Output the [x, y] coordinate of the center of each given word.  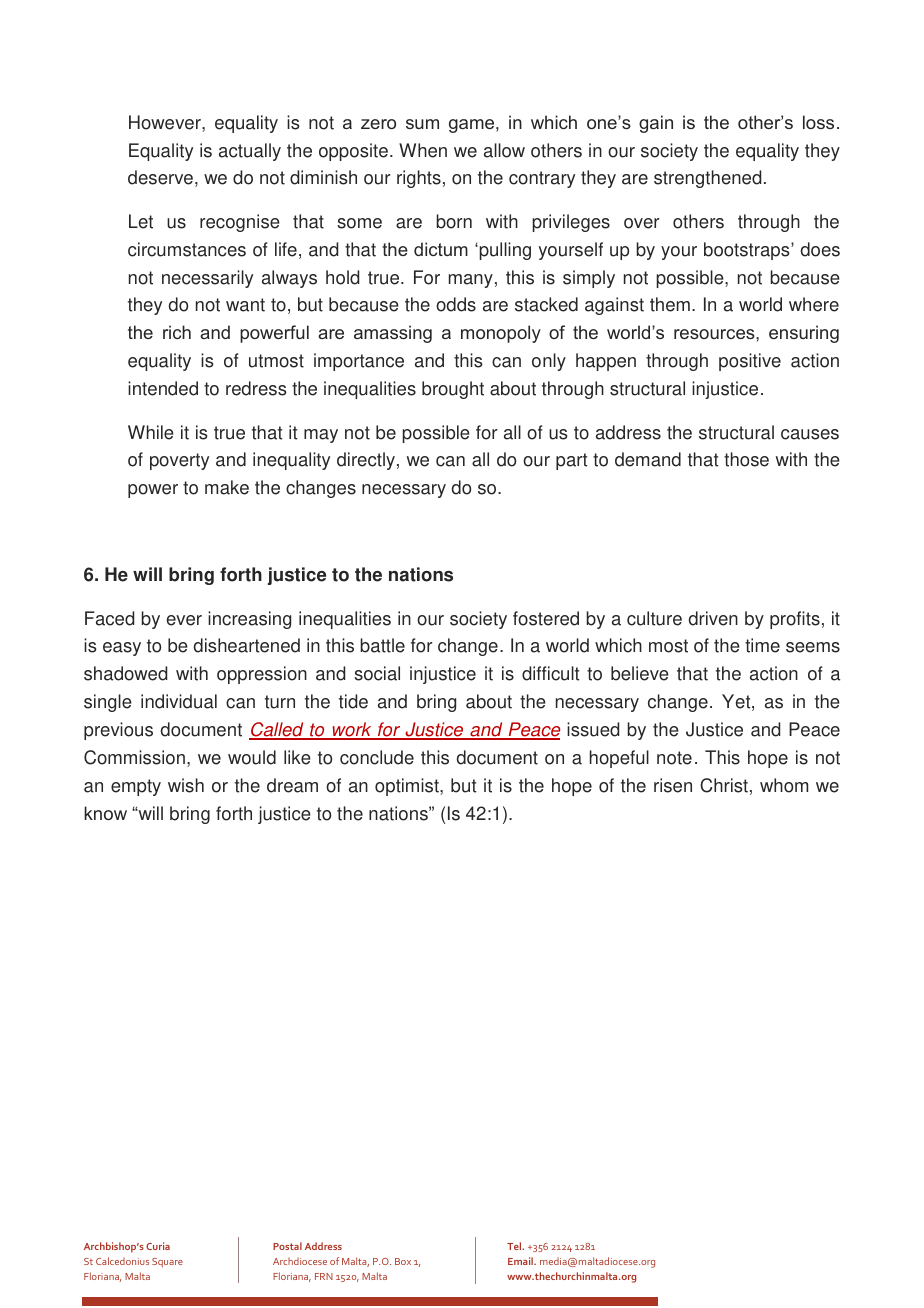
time [762, 645]
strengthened [707, 179]
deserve [160, 177]
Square [167, 1263]
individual [179, 701]
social [377, 673]
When [423, 150]
